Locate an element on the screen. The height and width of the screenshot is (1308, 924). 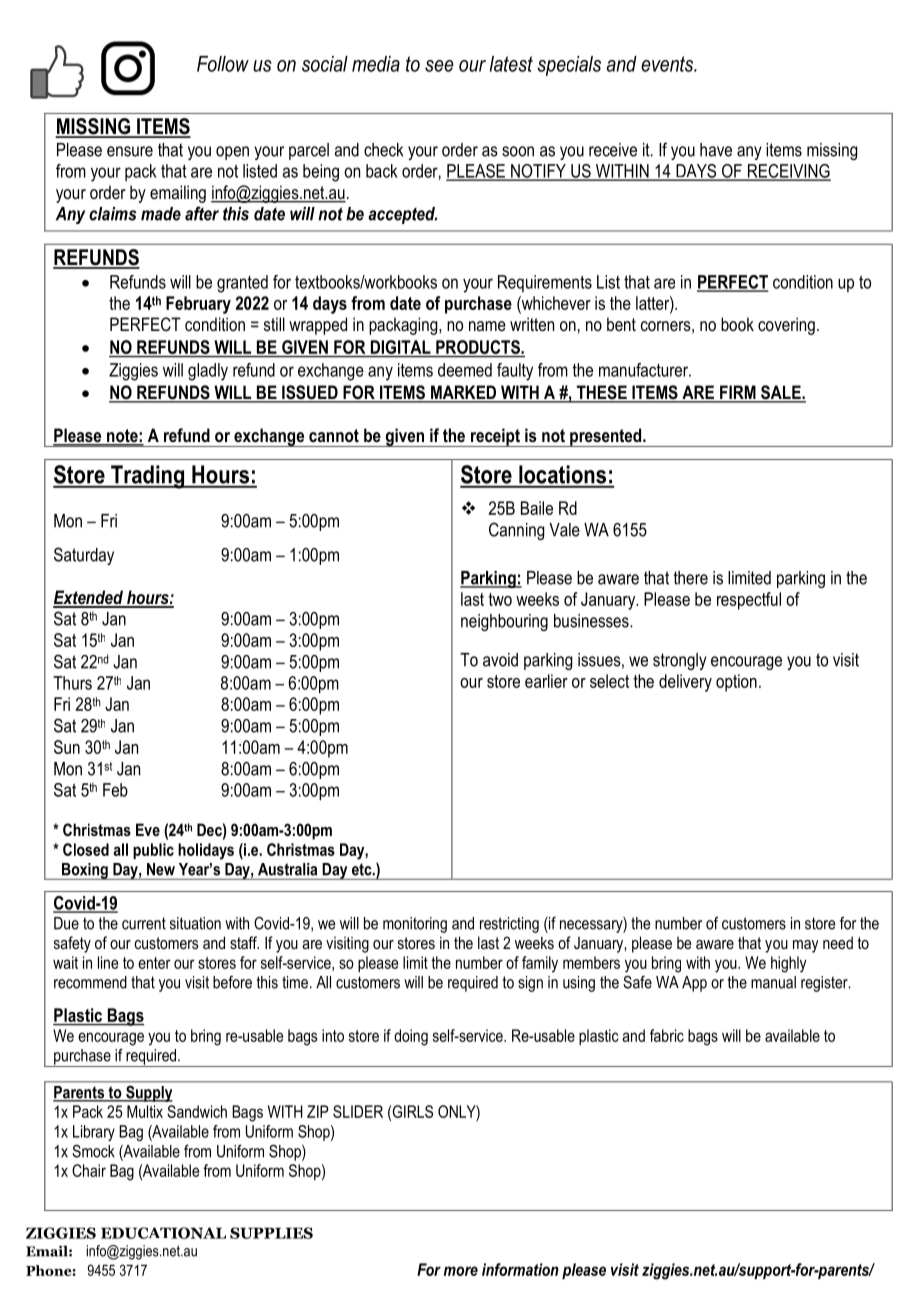
more is located at coordinates (461, 1271).
